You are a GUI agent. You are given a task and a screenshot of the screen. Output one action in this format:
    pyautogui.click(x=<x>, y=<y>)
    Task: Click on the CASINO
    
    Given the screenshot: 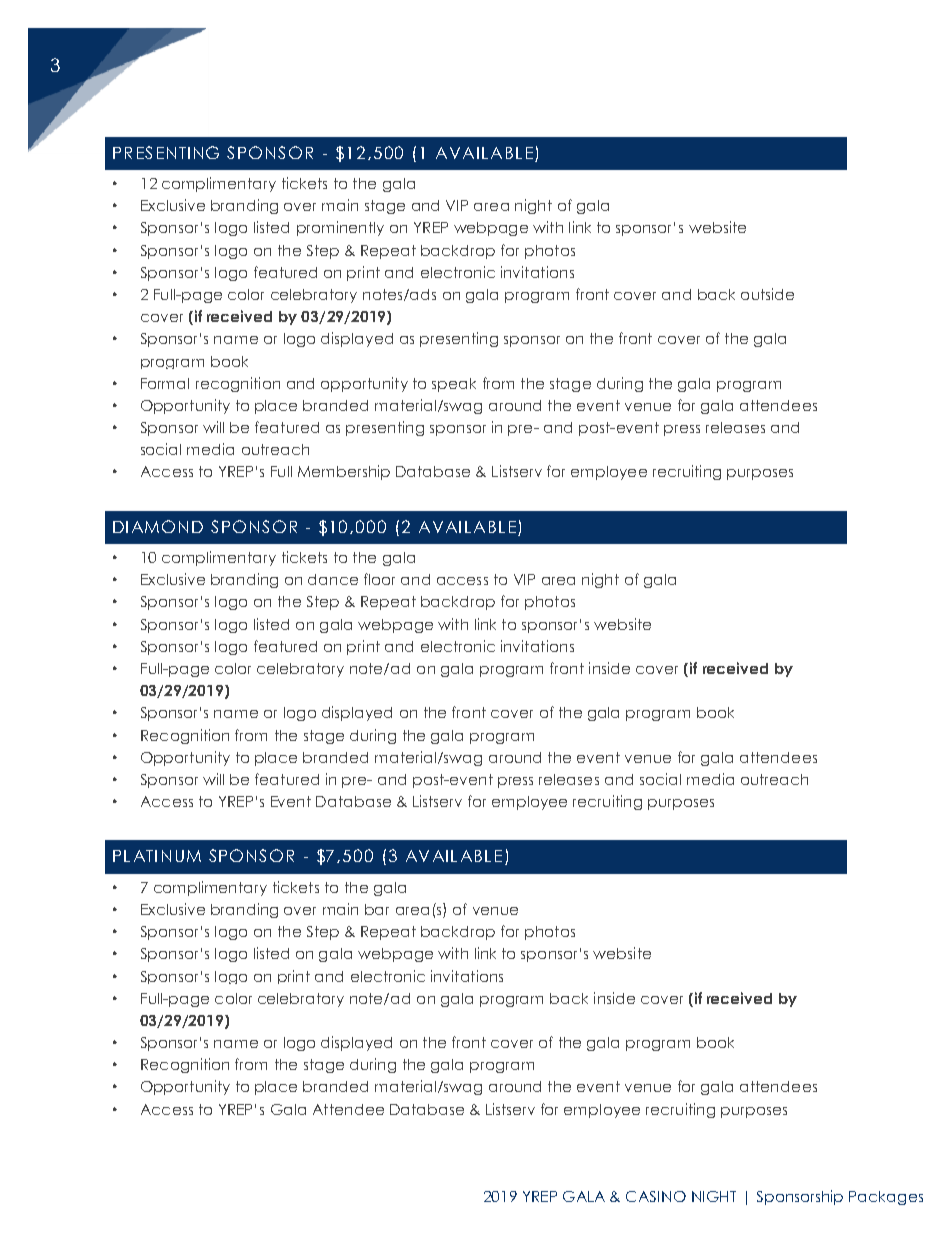 What is the action you would take?
    pyautogui.click(x=656, y=1196)
